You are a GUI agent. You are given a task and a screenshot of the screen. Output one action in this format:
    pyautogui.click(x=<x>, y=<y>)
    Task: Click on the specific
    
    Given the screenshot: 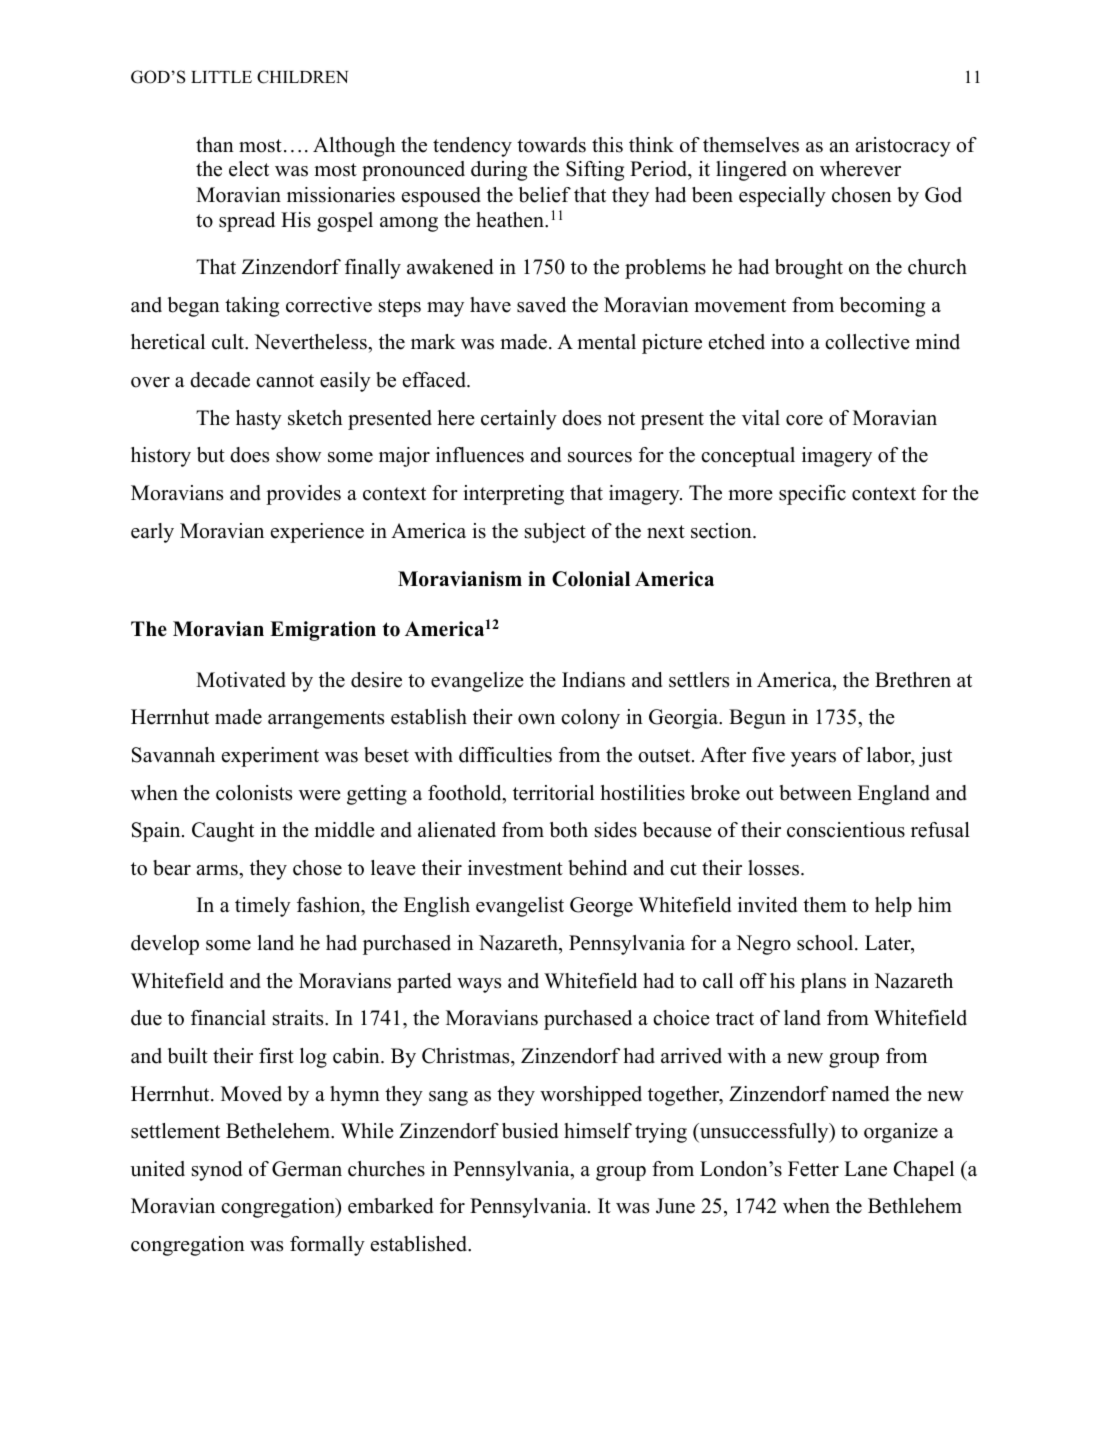 What is the action you would take?
    pyautogui.click(x=812, y=495)
